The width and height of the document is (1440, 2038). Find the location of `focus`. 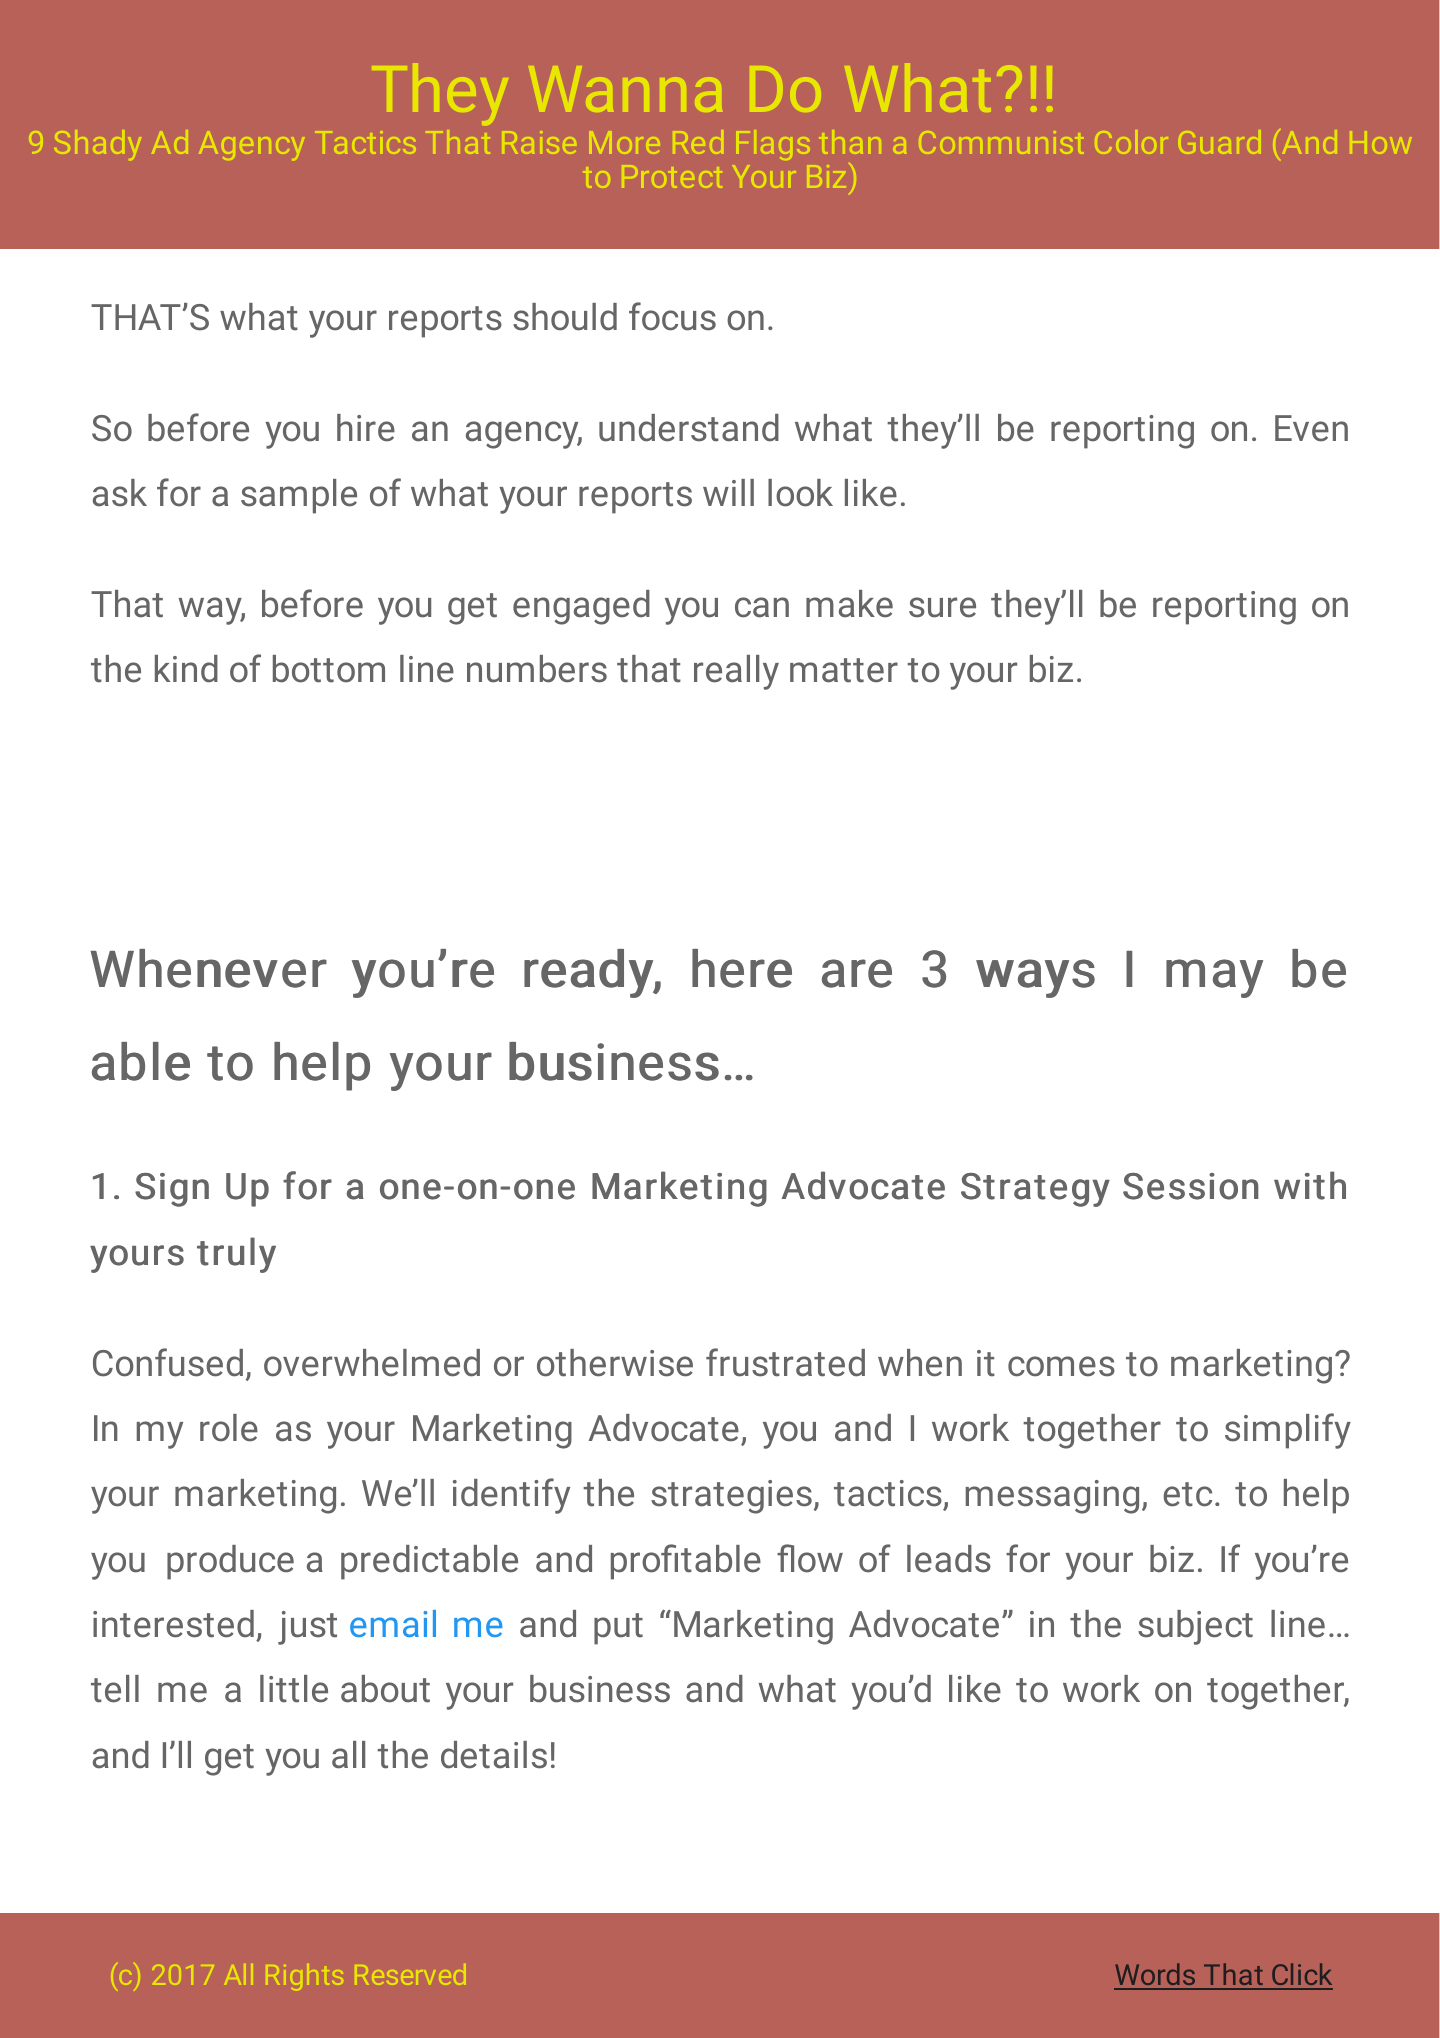

focus is located at coordinates (672, 316).
